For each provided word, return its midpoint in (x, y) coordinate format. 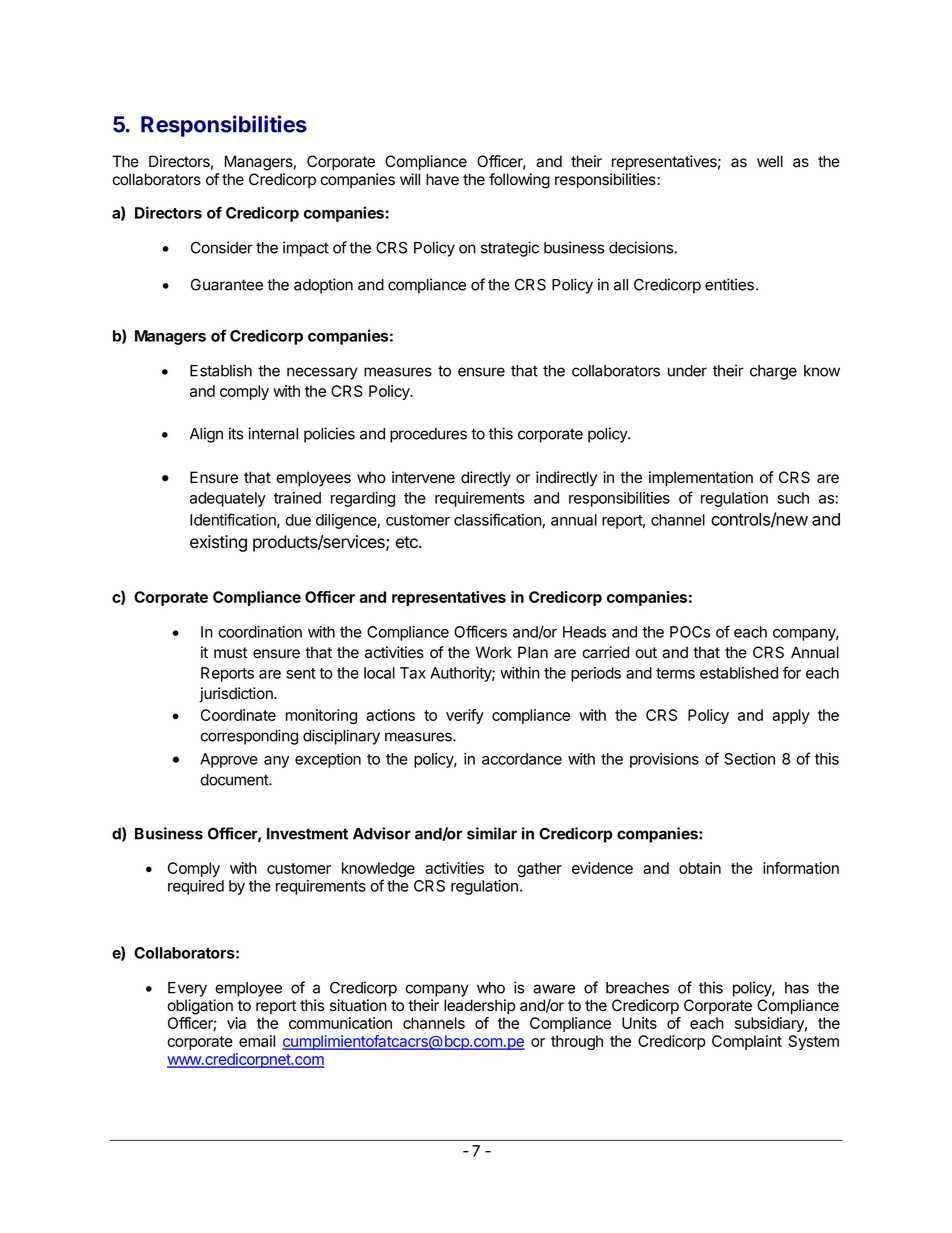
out (646, 653)
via (236, 1023)
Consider (222, 247)
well (770, 161)
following (519, 181)
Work (494, 652)
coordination (260, 632)
